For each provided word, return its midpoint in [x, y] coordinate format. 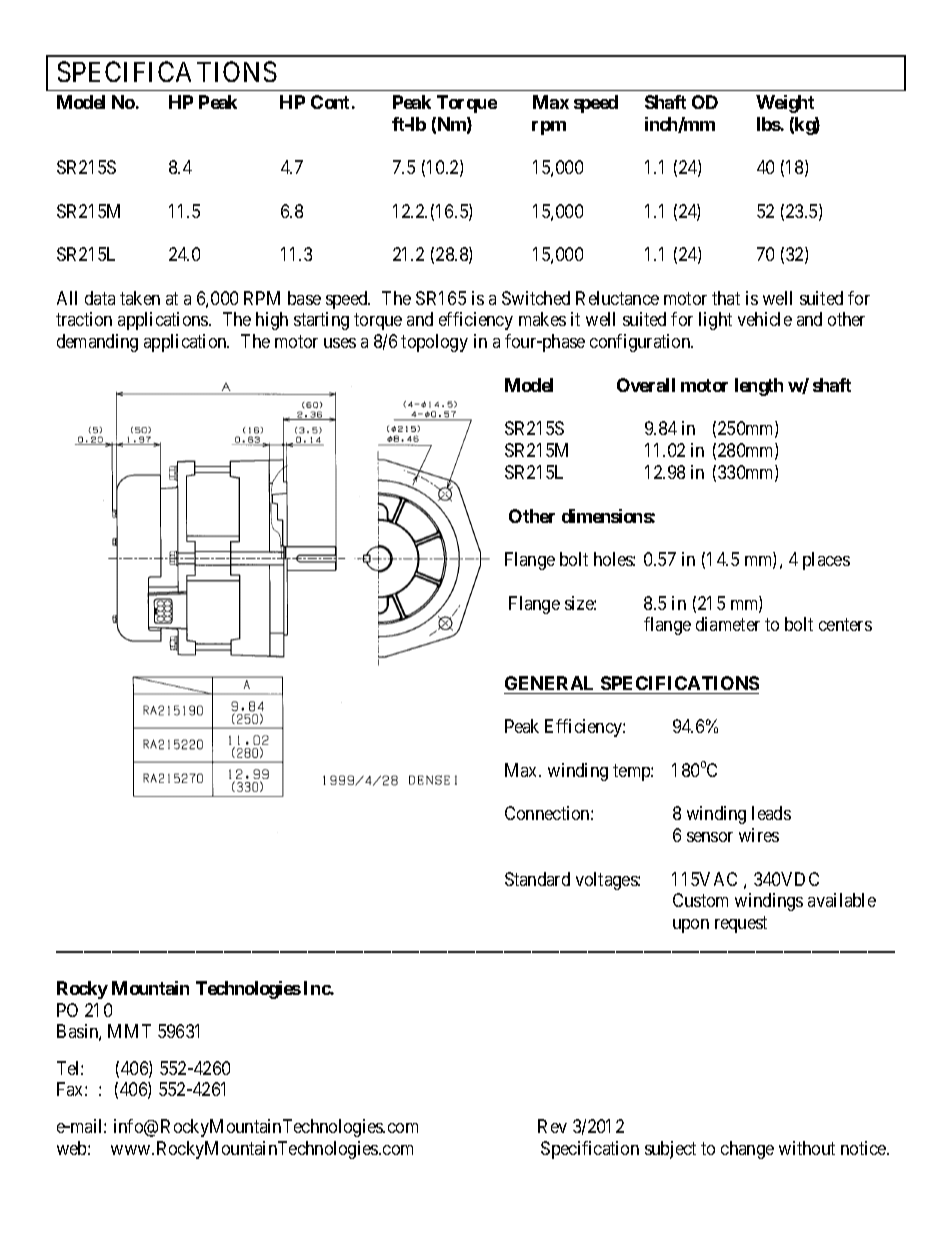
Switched [536, 298]
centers [845, 625]
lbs [769, 124]
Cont [330, 102]
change [747, 1150]
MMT [129, 1031]
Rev [552, 1126]
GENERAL [549, 683]
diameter [728, 624]
